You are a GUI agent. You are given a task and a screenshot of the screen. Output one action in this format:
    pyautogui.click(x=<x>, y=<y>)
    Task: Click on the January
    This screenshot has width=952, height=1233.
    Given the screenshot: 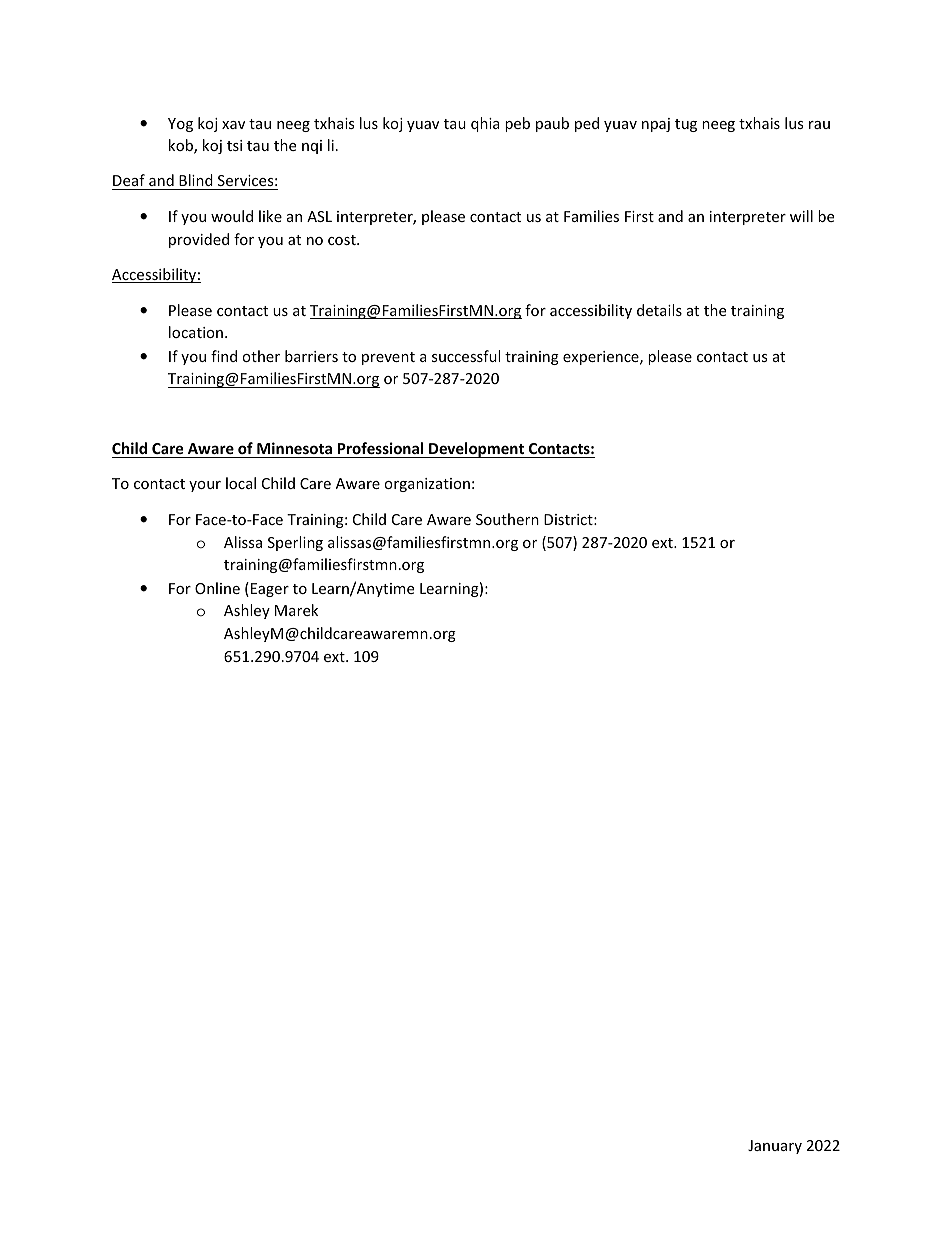 What is the action you would take?
    pyautogui.click(x=775, y=1147)
